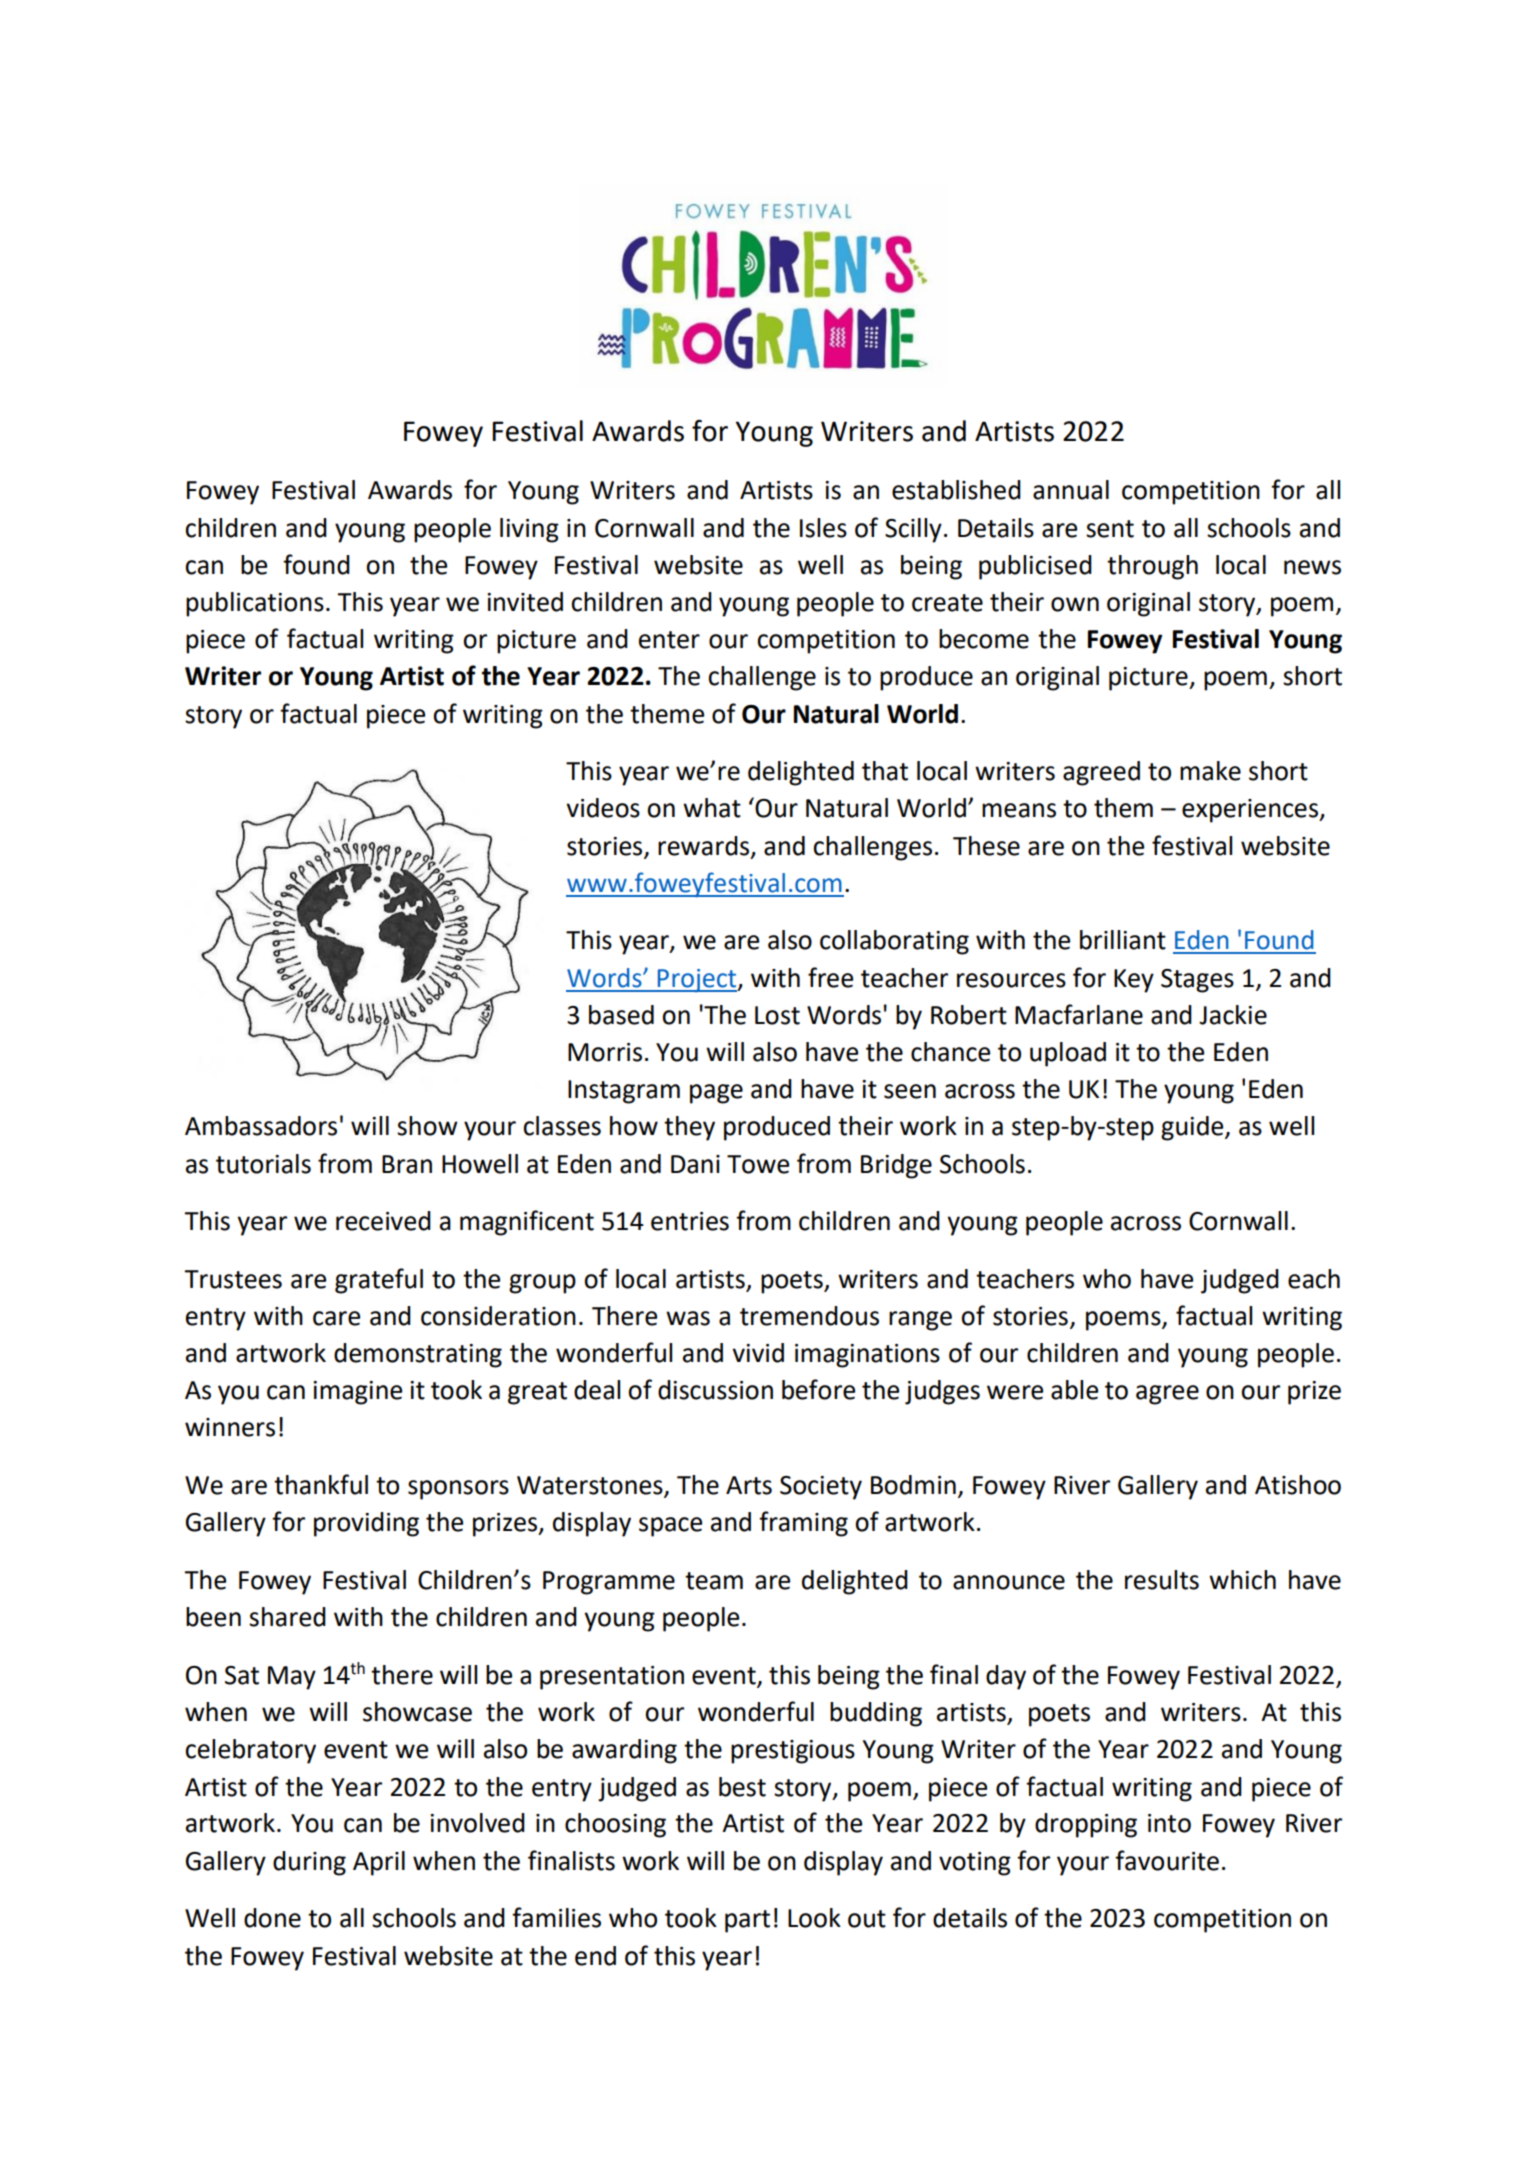 Image resolution: width=1527 pixels, height=2159 pixels. Describe the element at coordinates (1162, 1580) in the page. I see `results` at that location.
